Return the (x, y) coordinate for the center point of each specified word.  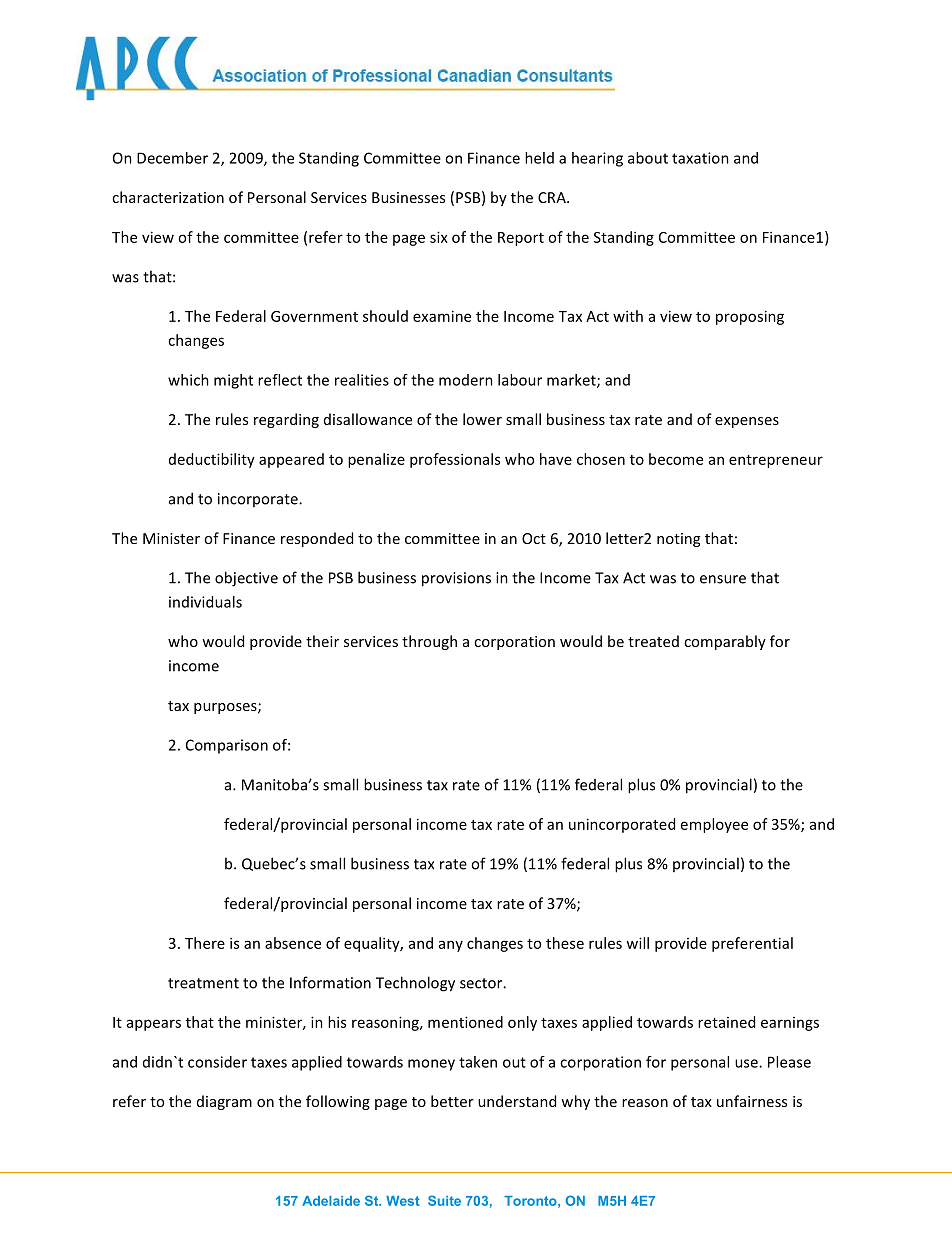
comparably (725, 642)
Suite (444, 1200)
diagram (224, 1102)
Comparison (227, 746)
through (429, 642)
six (439, 237)
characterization (168, 197)
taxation (700, 158)
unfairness (752, 1101)
